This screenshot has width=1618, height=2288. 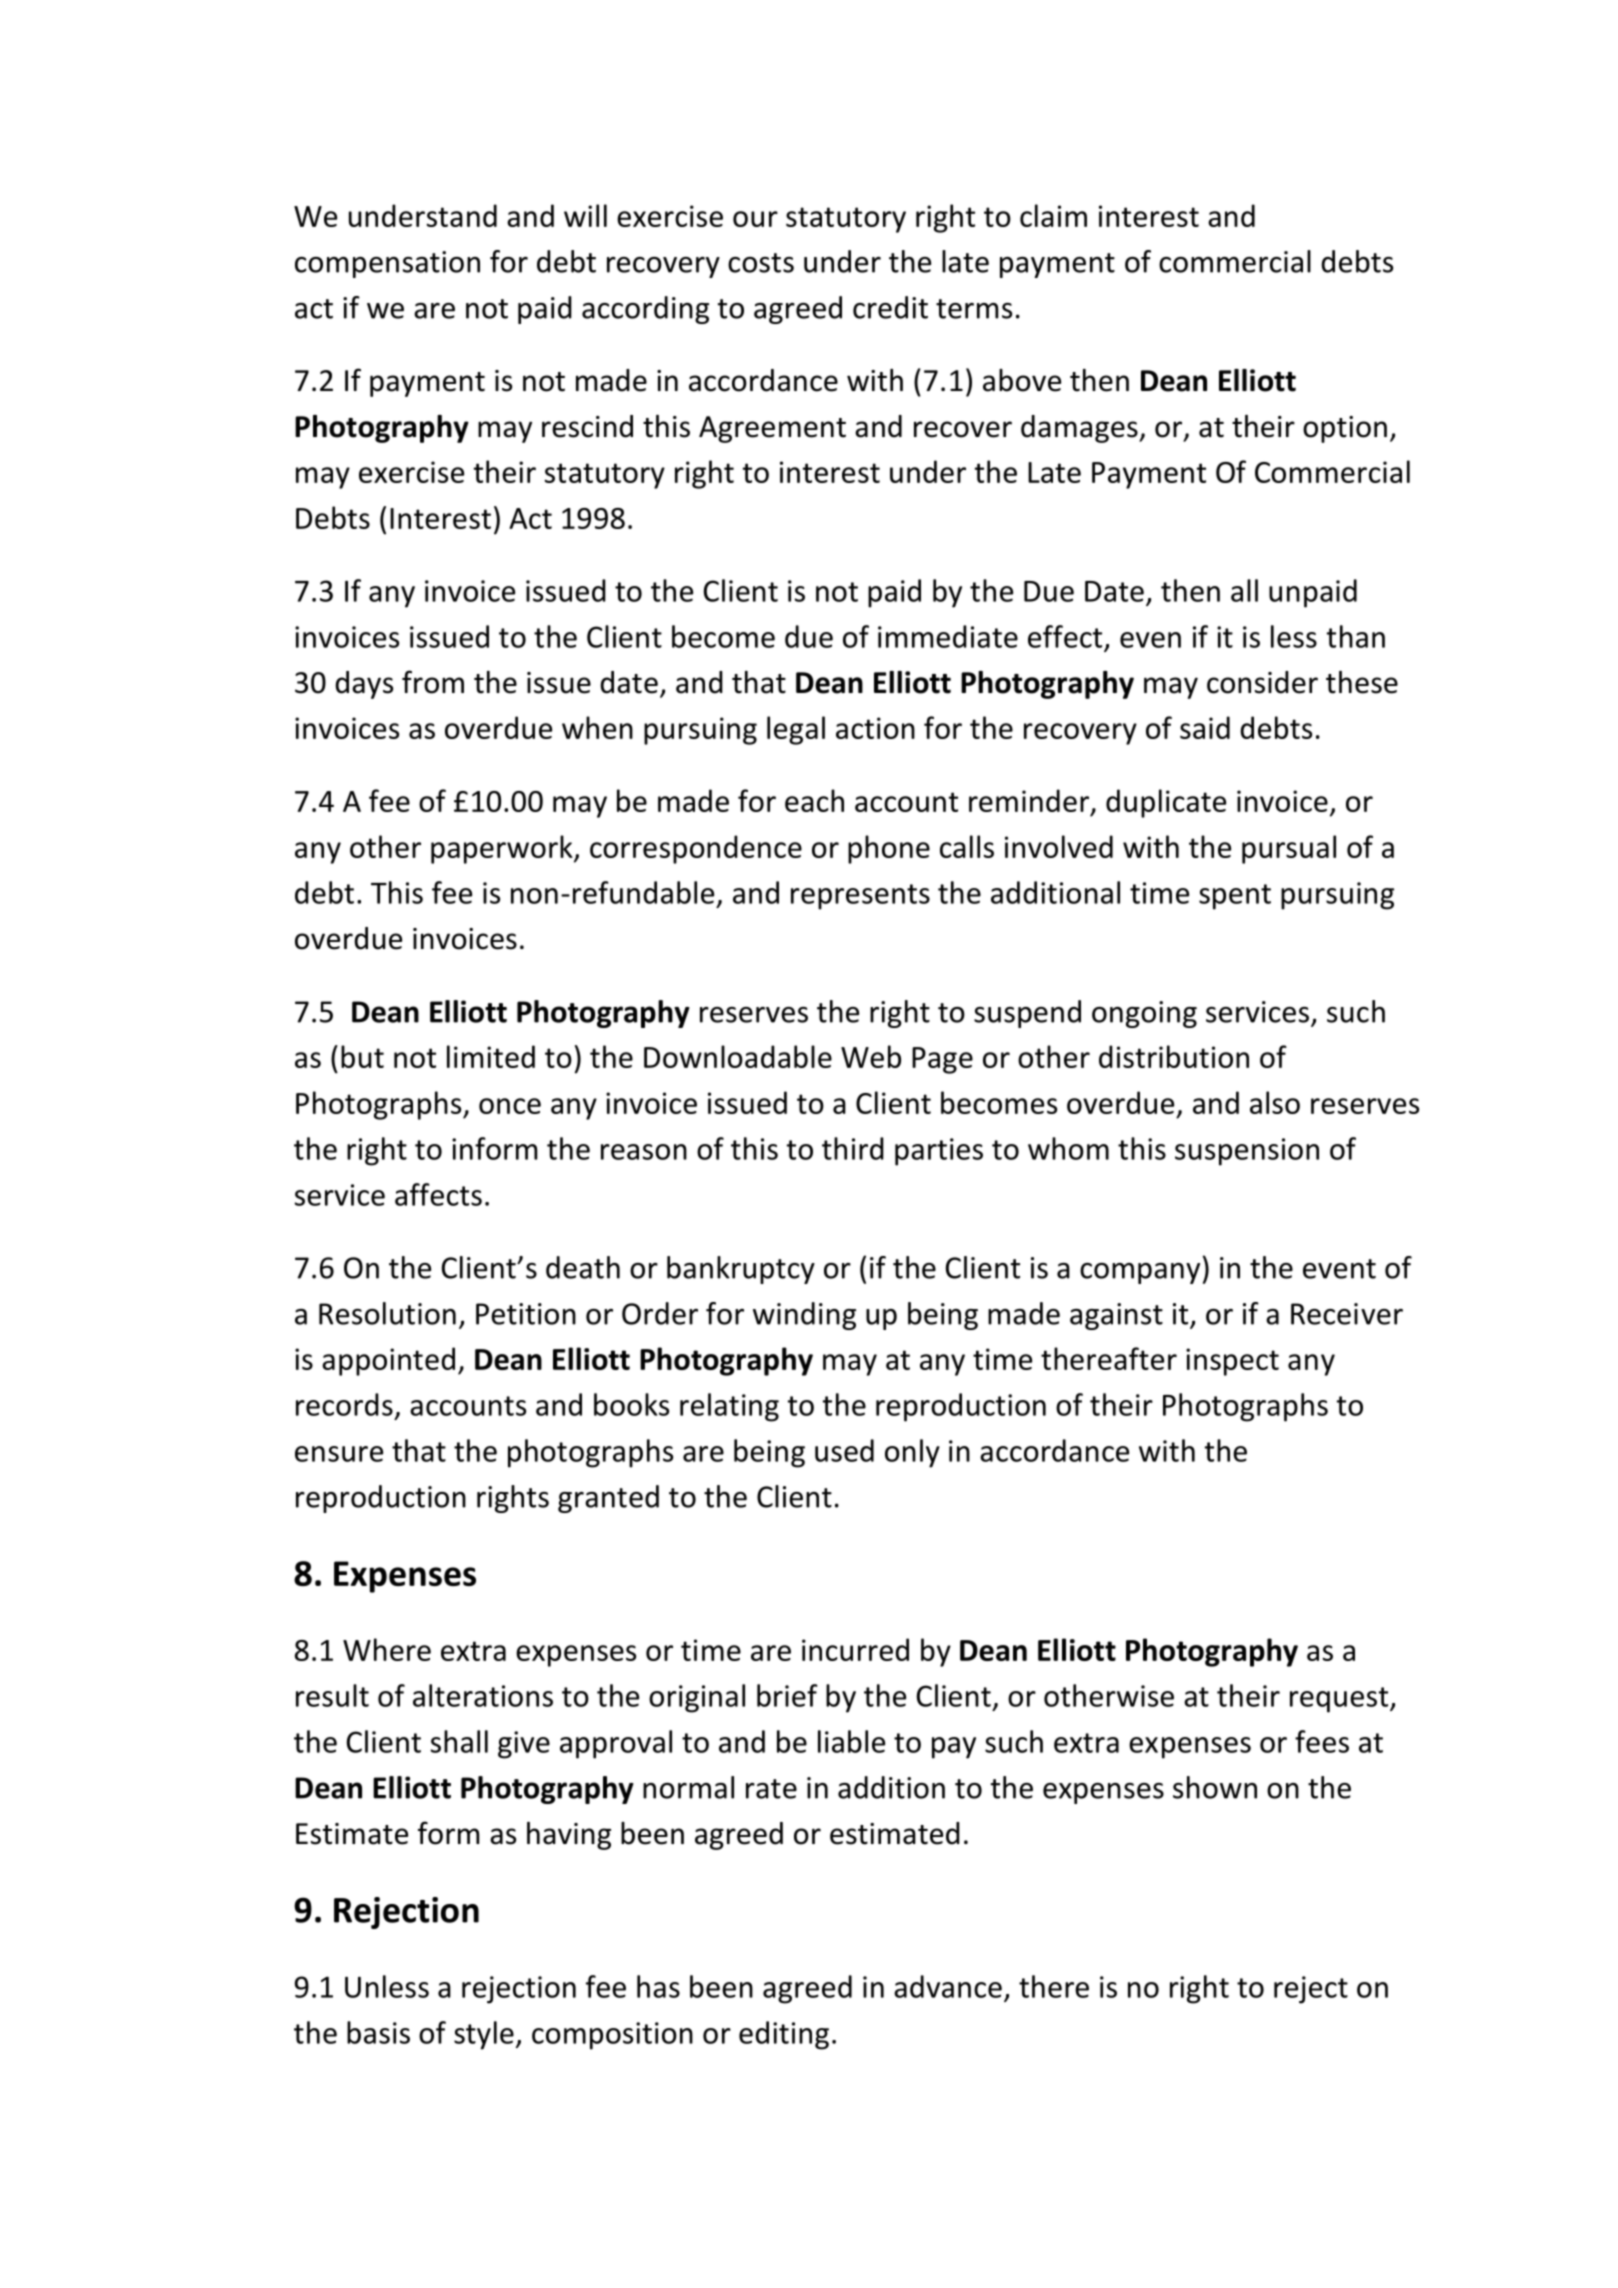 What do you see at coordinates (784, 2035) in the screenshot?
I see `editing` at bounding box center [784, 2035].
